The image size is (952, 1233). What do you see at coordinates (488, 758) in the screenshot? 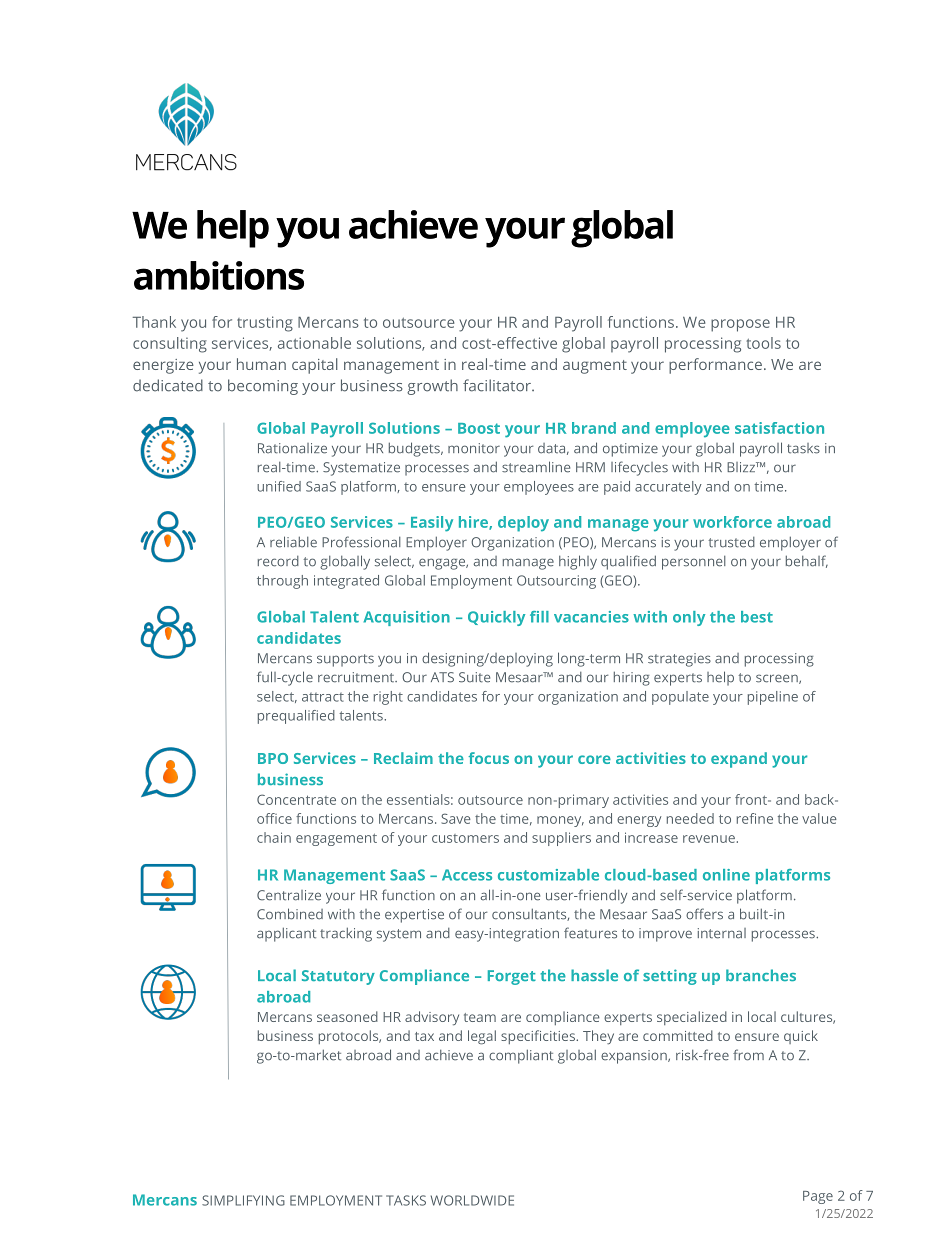
I see `focus` at bounding box center [488, 758].
